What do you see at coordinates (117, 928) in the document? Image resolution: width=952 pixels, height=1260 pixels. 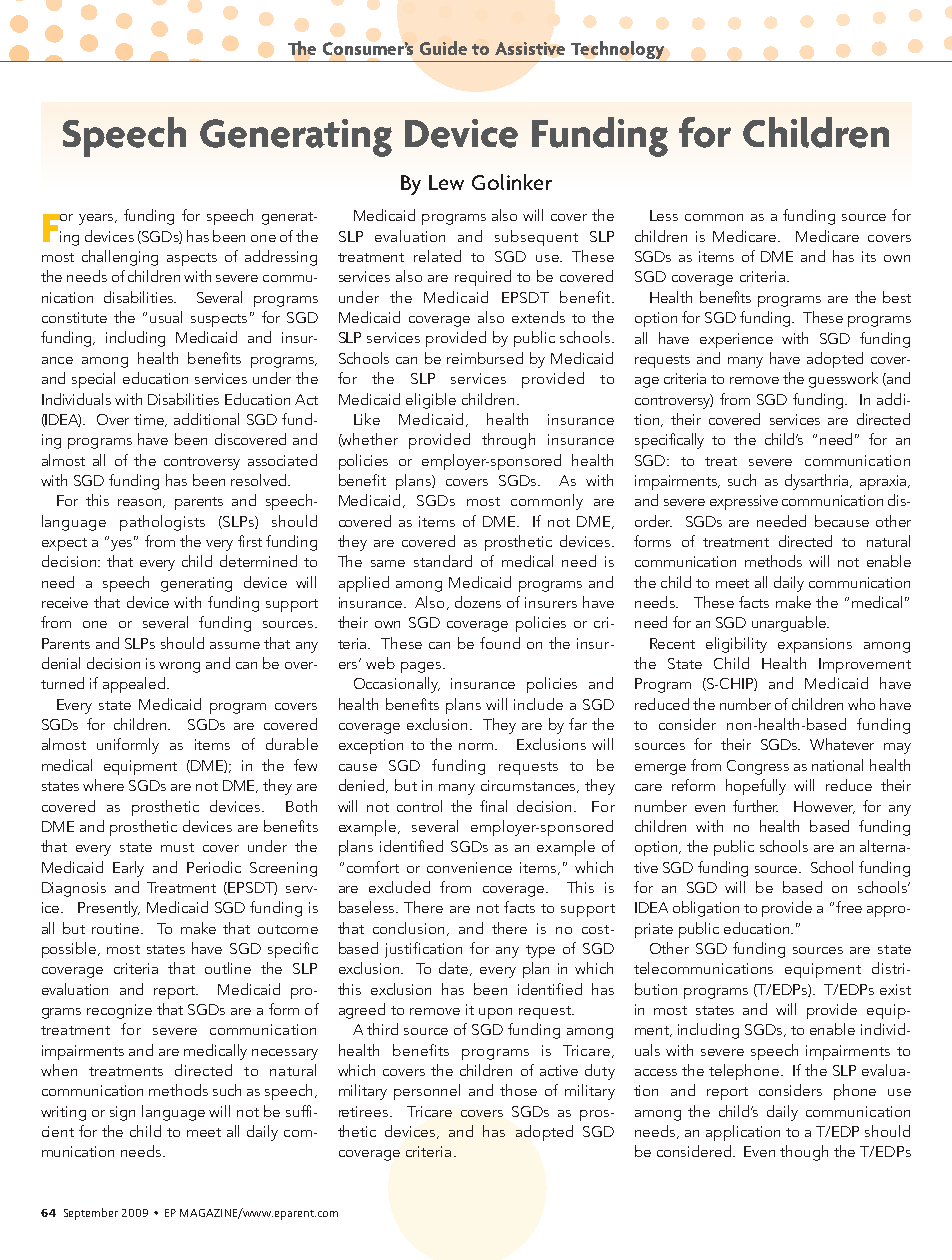 I see `routine` at bounding box center [117, 928].
